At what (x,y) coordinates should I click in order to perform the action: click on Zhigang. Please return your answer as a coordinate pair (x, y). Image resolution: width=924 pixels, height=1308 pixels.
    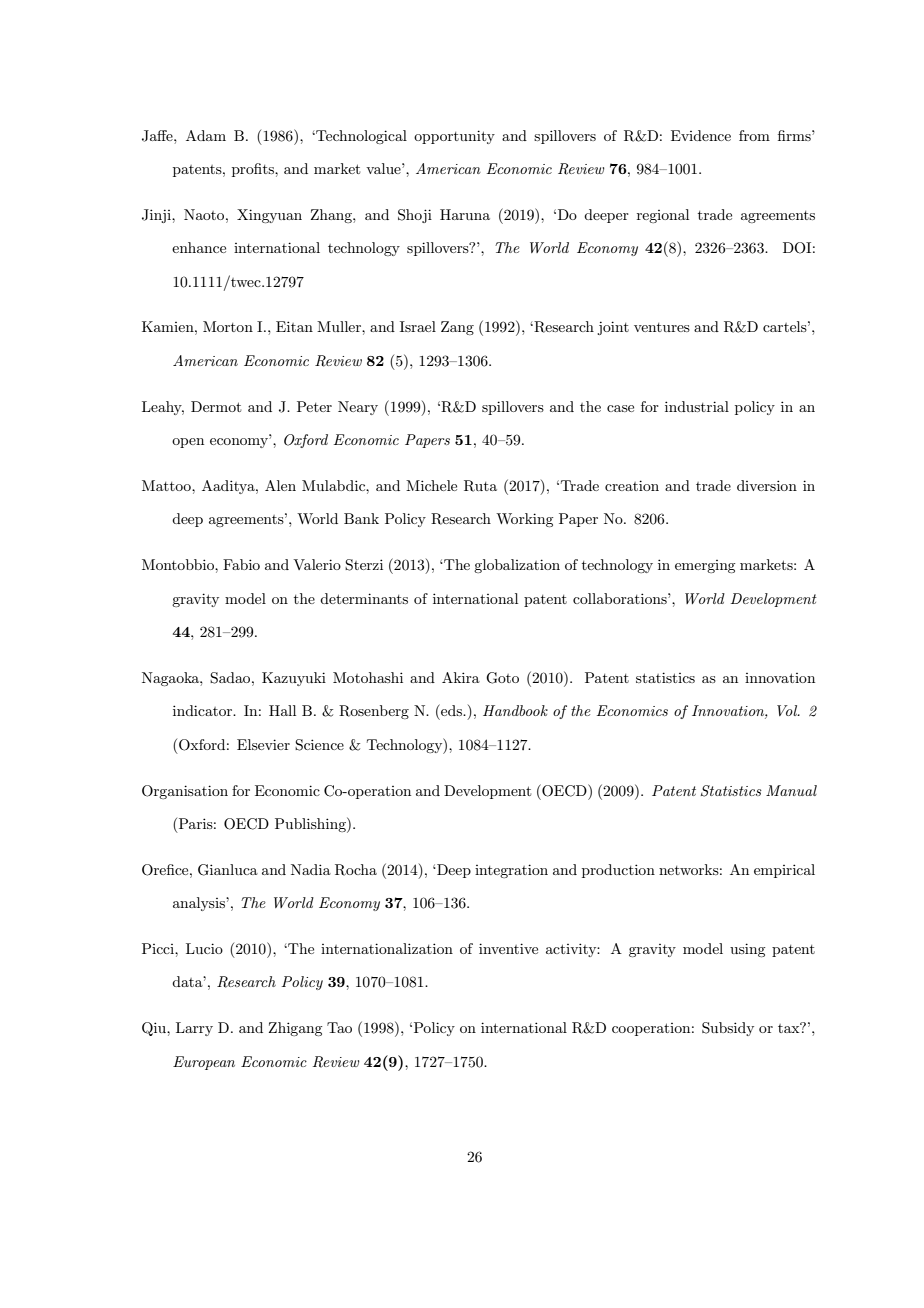
    Looking at the image, I should click on (295, 1029).
